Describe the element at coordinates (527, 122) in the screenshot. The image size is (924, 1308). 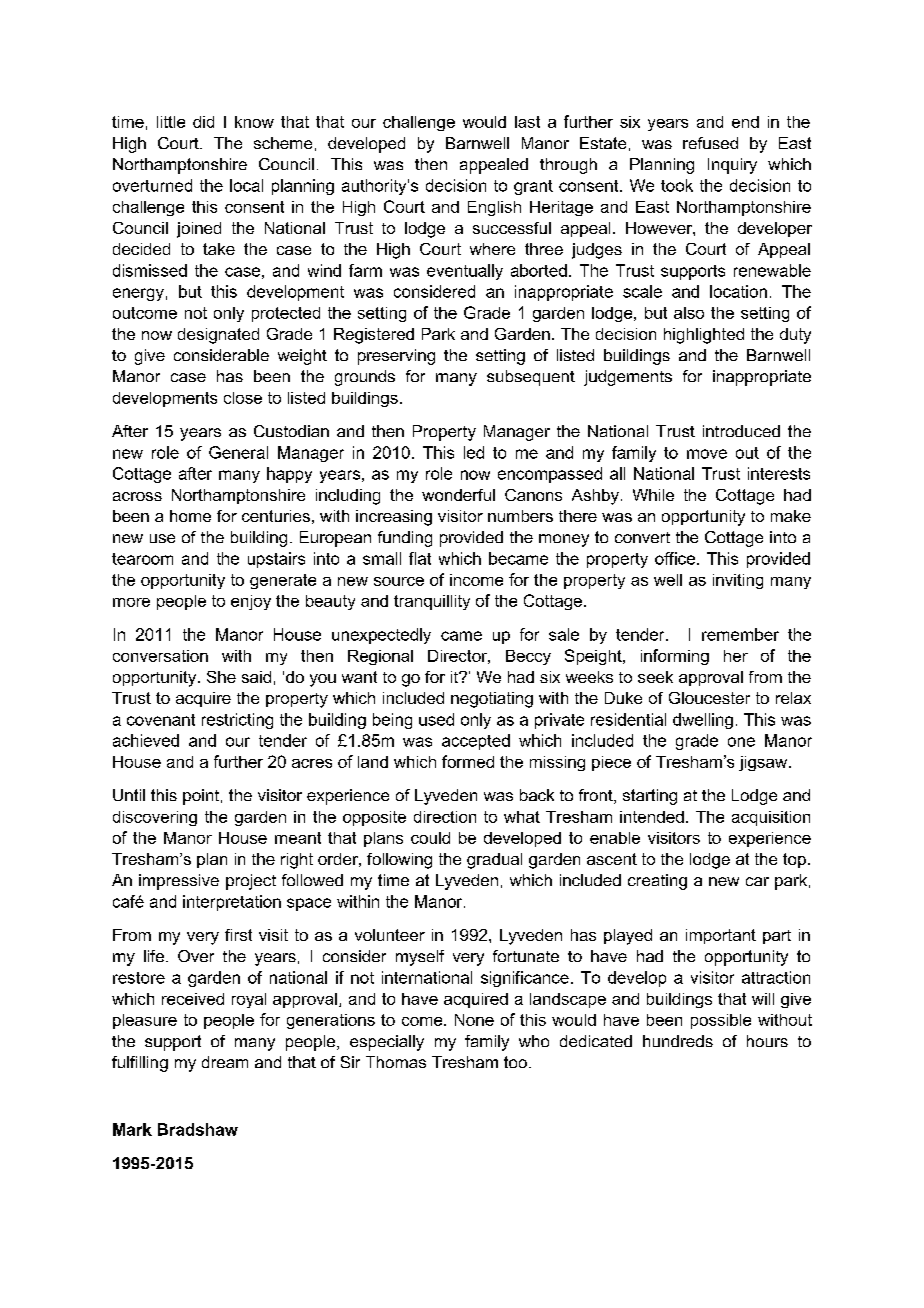
I see `last` at that location.
